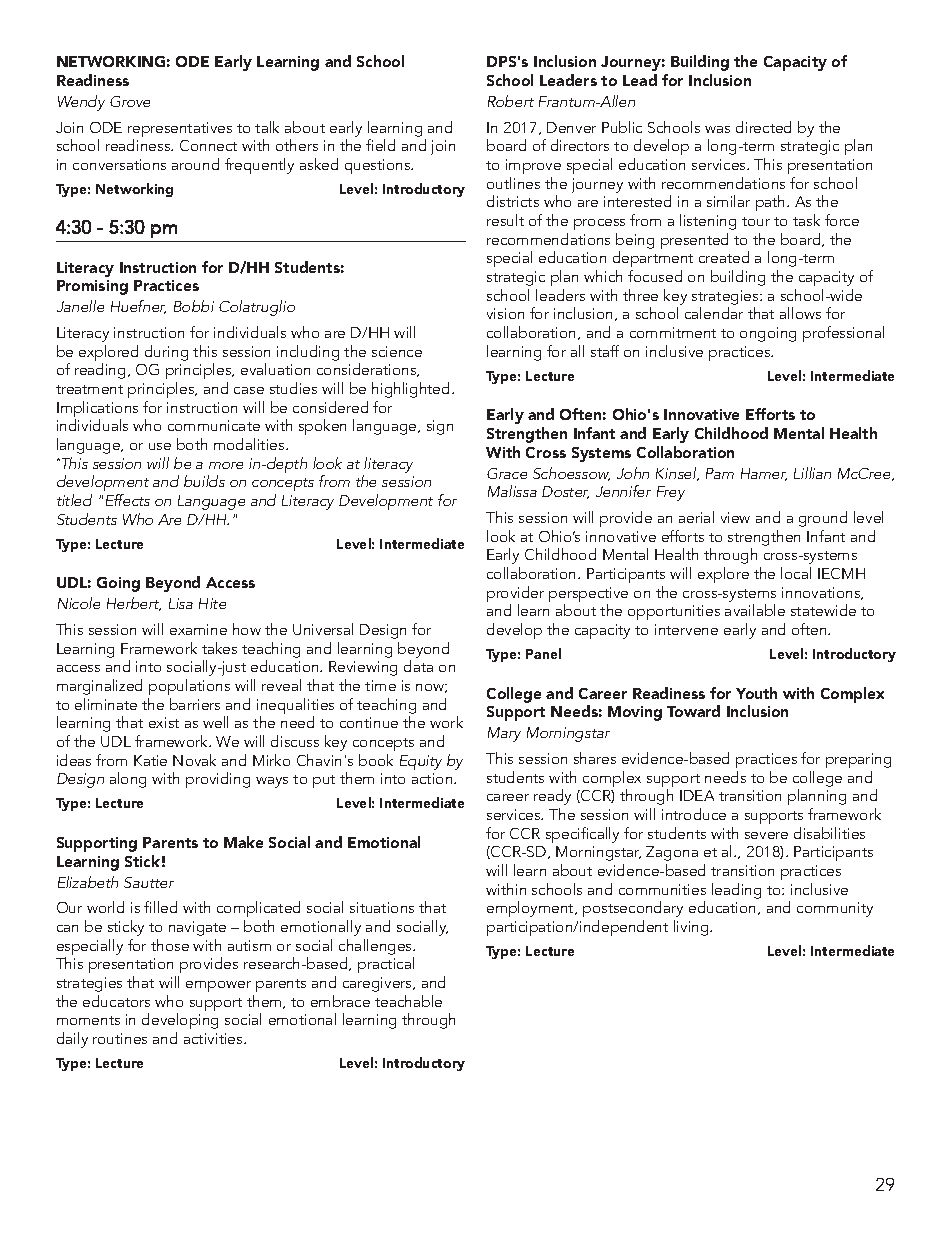  I want to click on living, so click(692, 928).
